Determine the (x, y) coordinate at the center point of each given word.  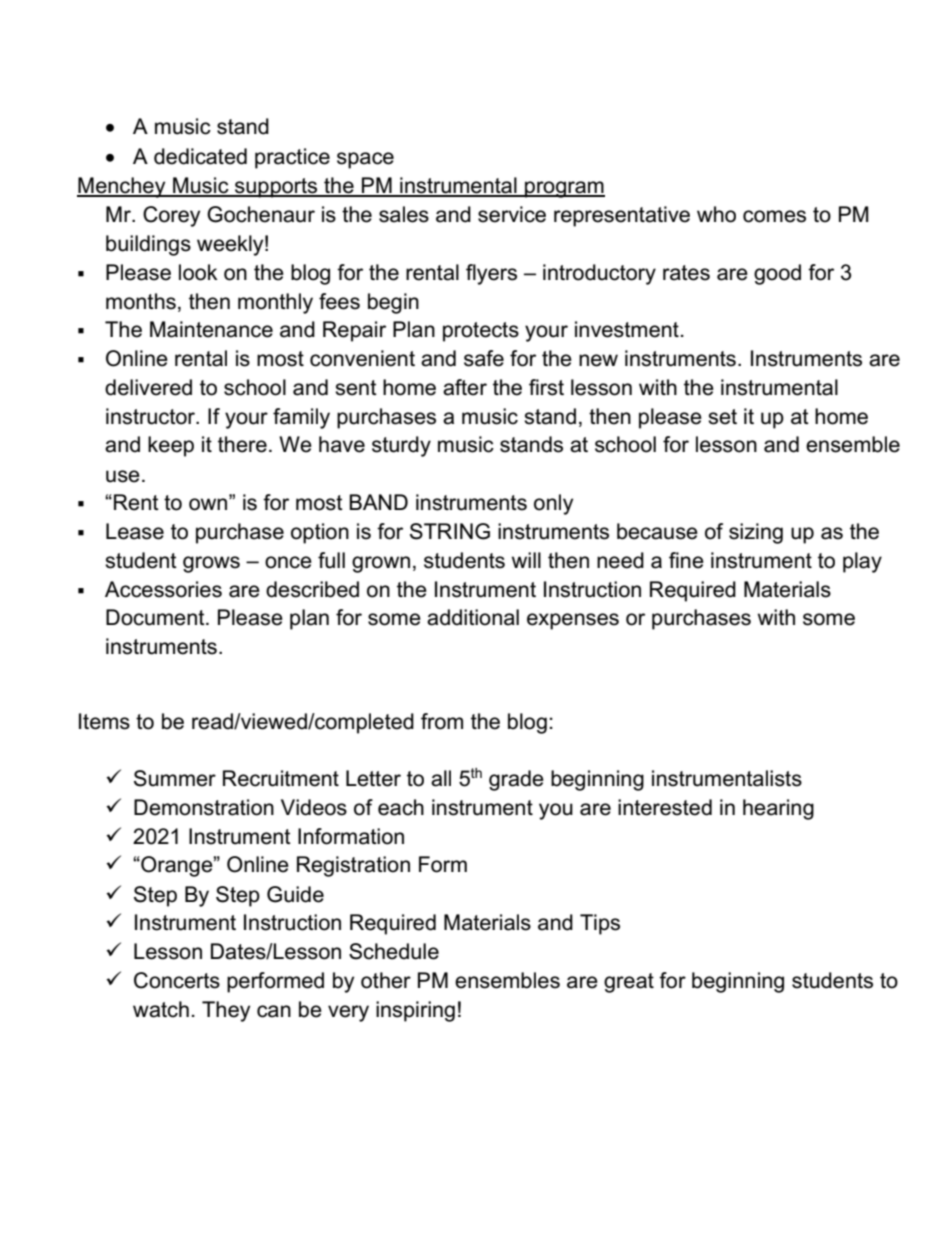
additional (473, 617)
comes (774, 216)
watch (161, 1009)
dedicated (200, 156)
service (512, 214)
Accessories (163, 589)
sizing (756, 533)
